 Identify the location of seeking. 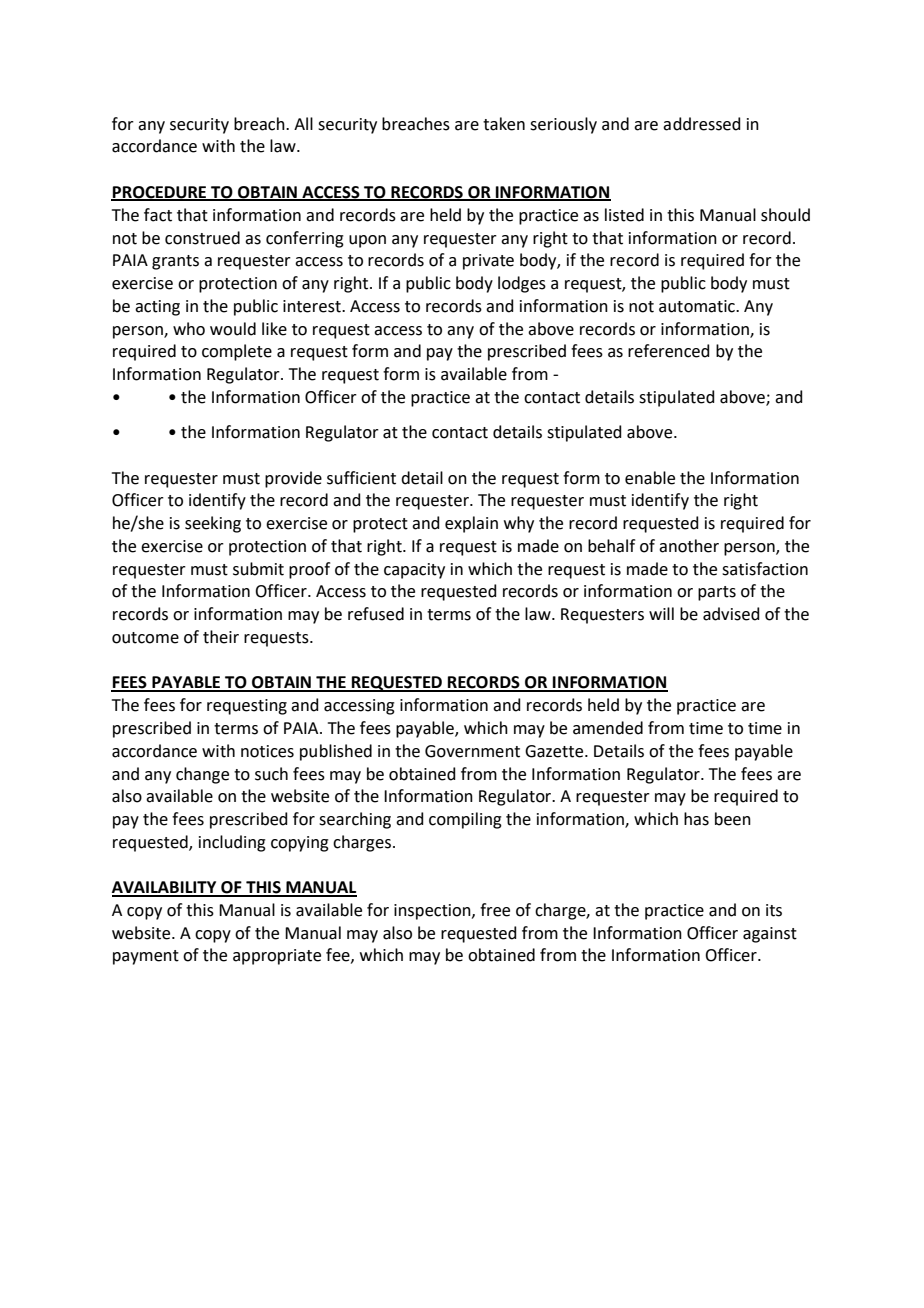
(213, 524).
